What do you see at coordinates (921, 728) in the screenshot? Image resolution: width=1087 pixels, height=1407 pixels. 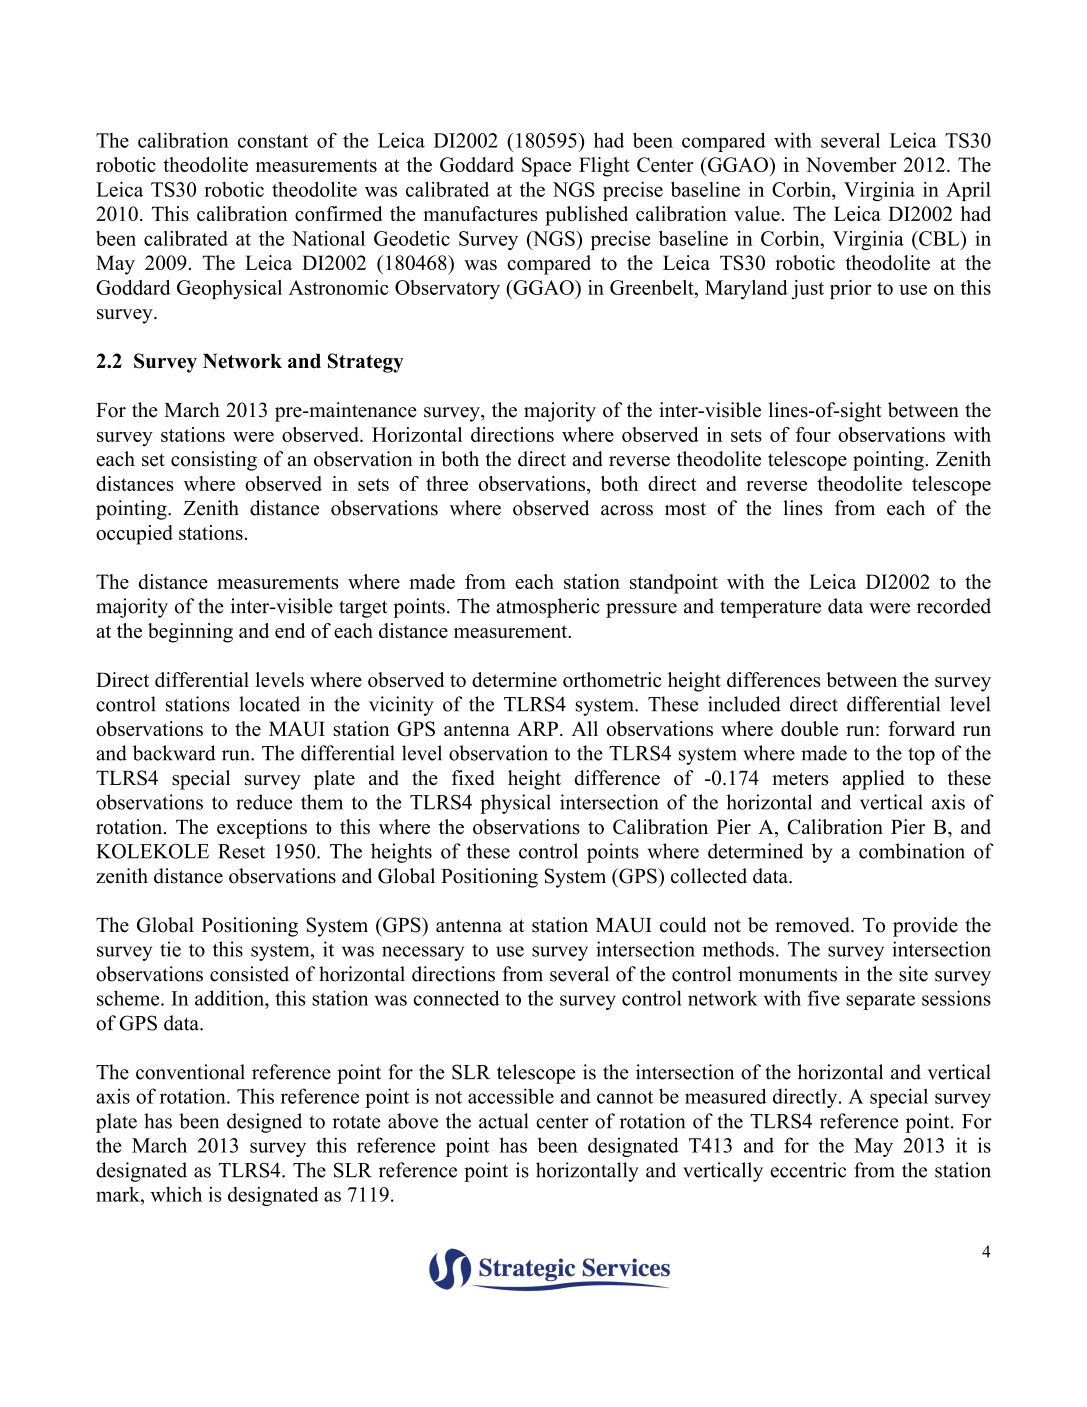 I see `forward` at bounding box center [921, 728].
